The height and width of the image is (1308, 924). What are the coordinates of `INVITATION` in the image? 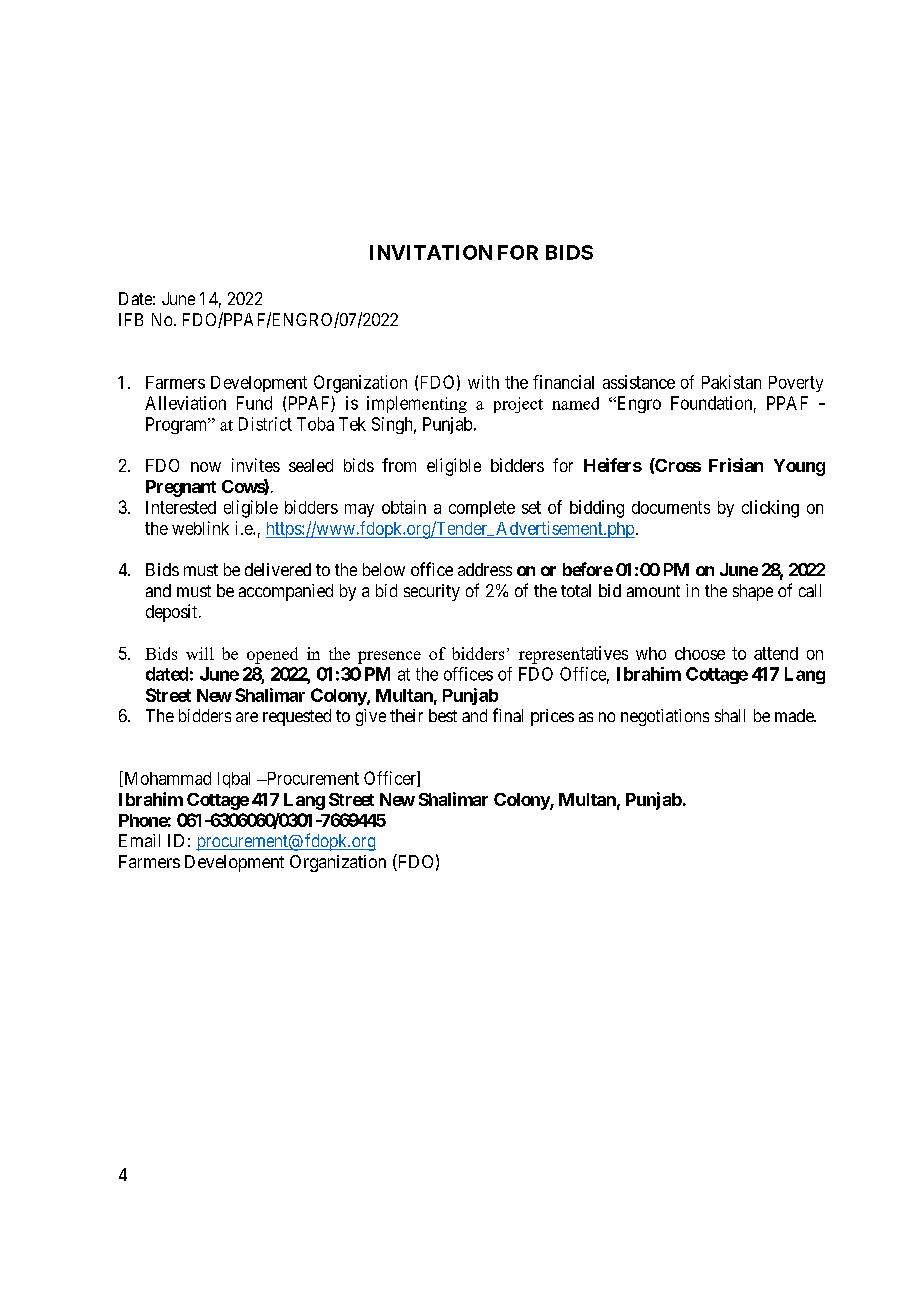 It's located at (431, 252).
